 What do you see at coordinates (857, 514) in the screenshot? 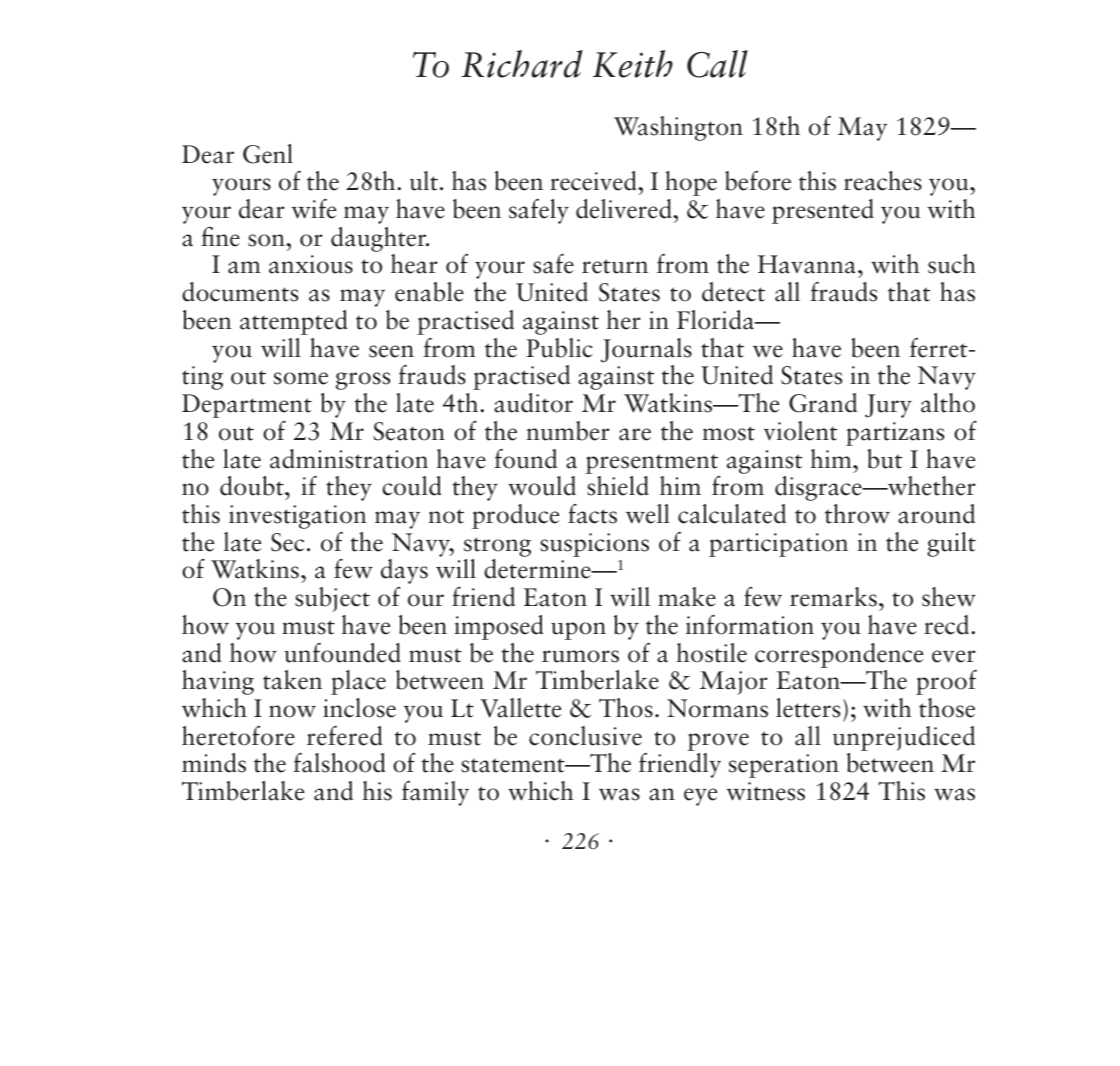
I see `throw` at bounding box center [857, 514].
